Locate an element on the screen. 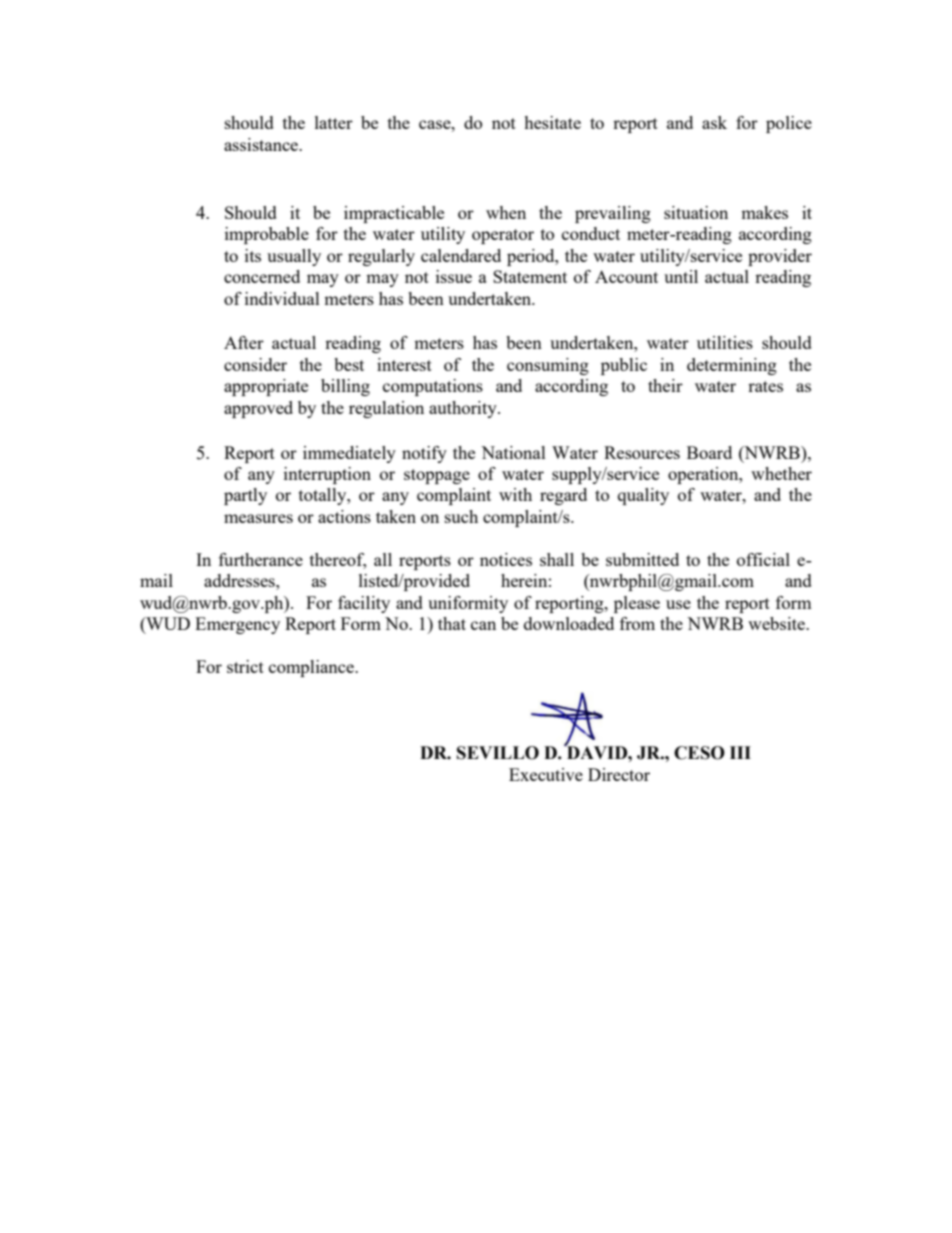 The width and height of the screenshot is (952, 1233). official is located at coordinates (763, 559).
